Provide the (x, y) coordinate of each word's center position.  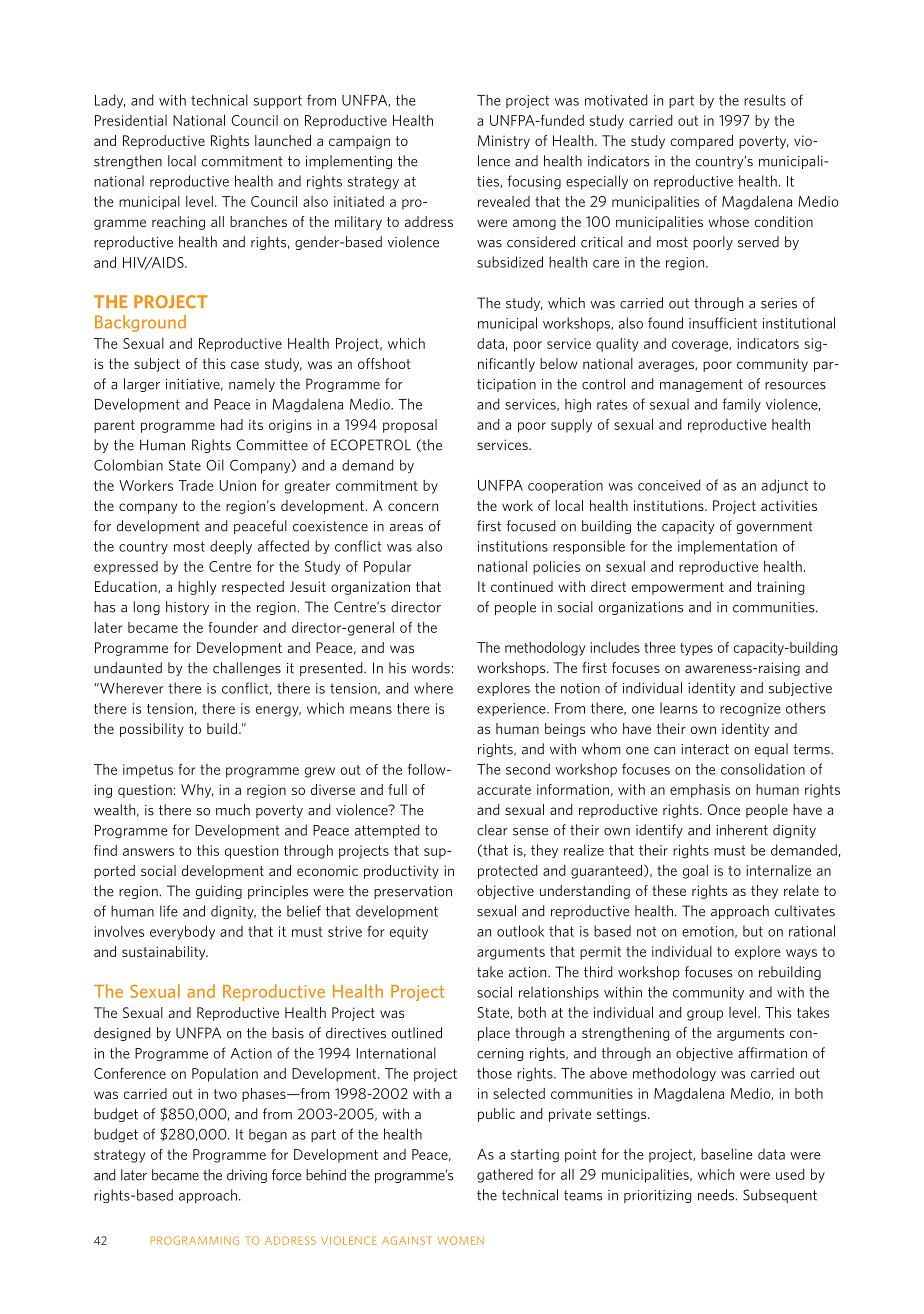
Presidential (131, 120)
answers (148, 852)
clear (492, 830)
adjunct (785, 486)
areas (406, 528)
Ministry (504, 142)
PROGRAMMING (195, 1240)
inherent (742, 830)
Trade (196, 485)
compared (702, 142)
